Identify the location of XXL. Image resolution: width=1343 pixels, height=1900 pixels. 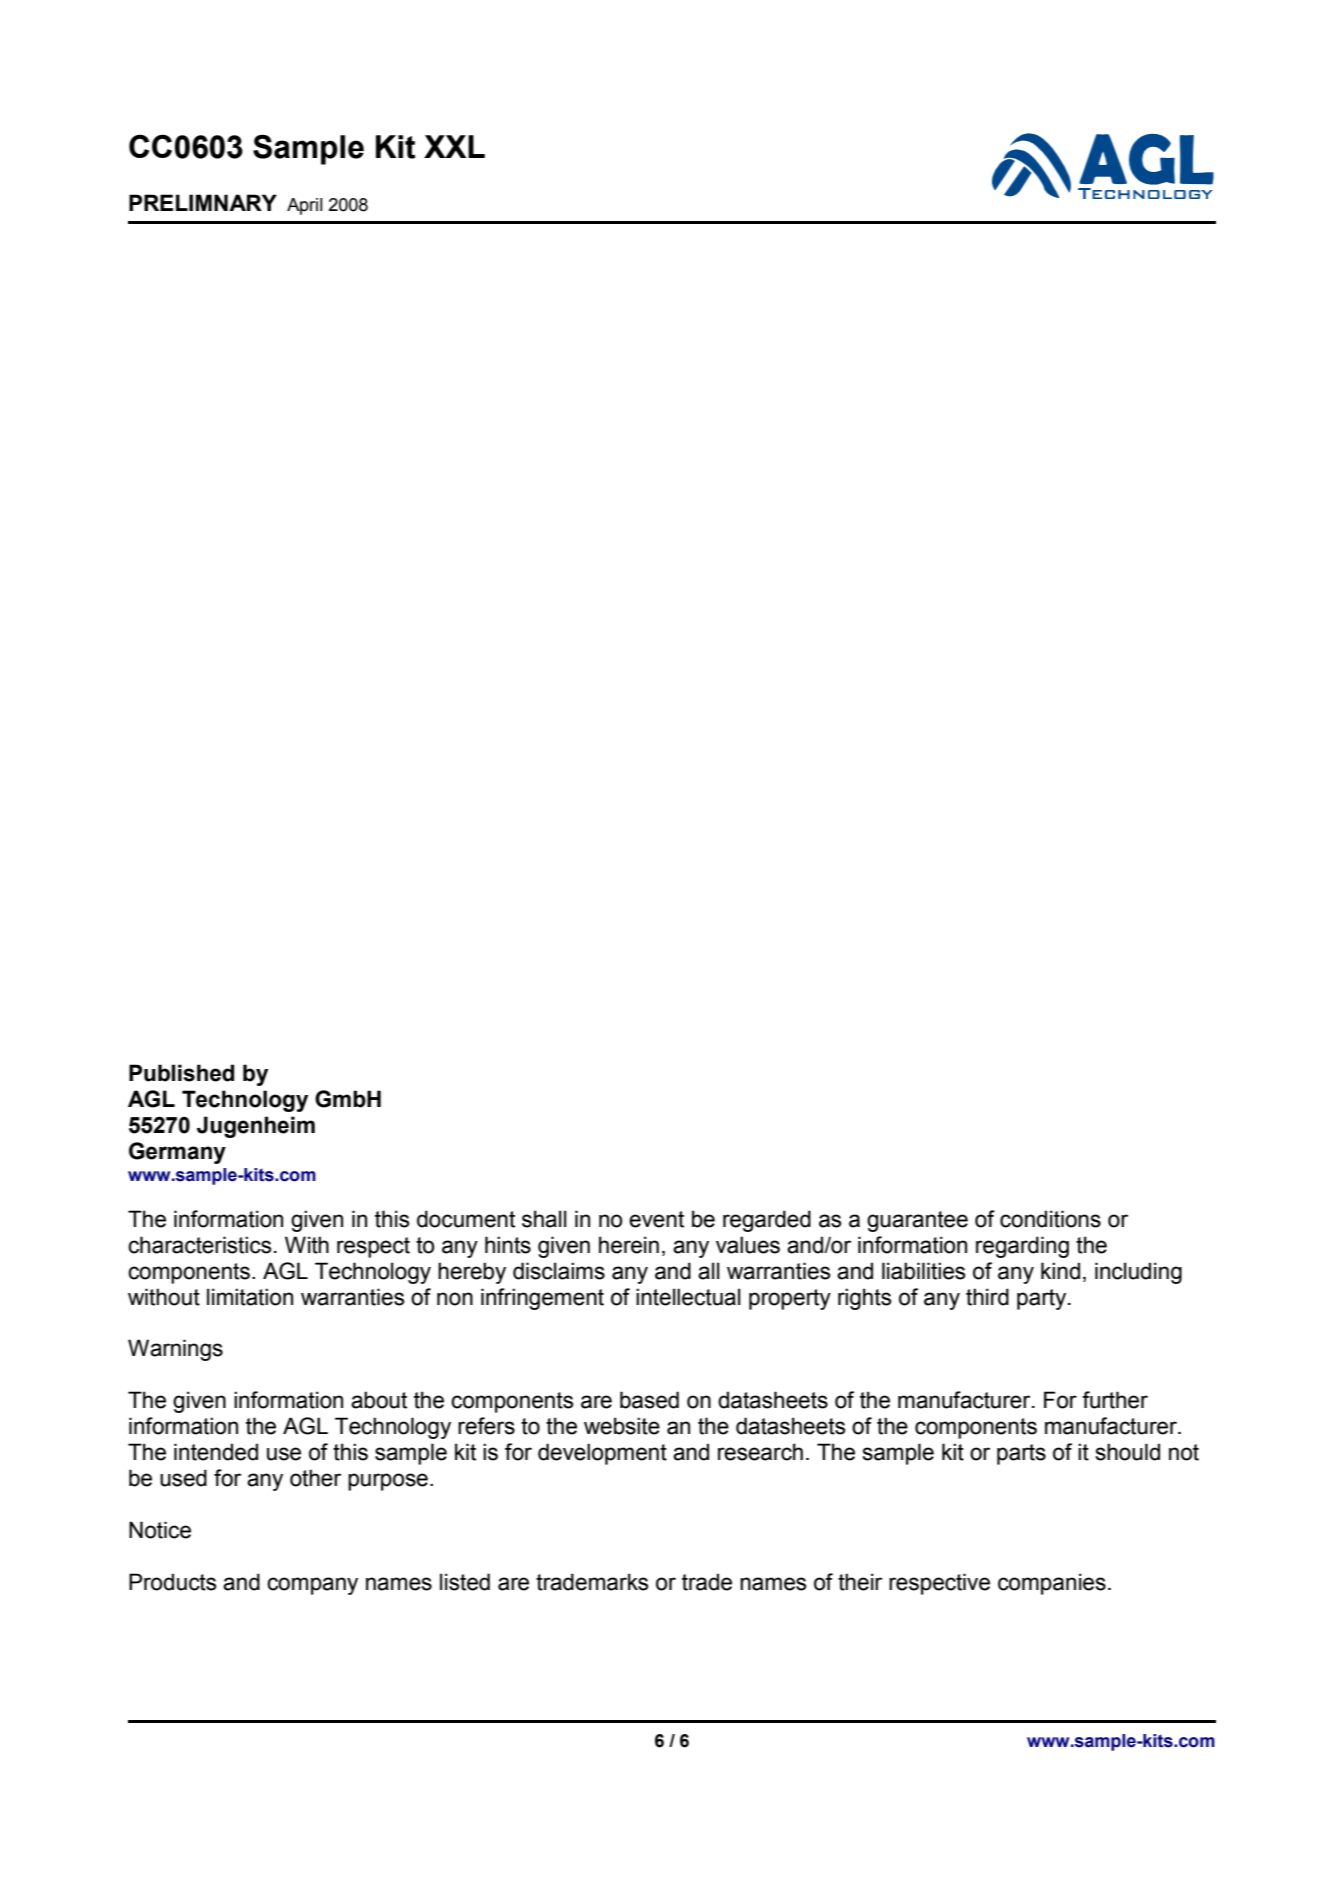
(454, 146).
